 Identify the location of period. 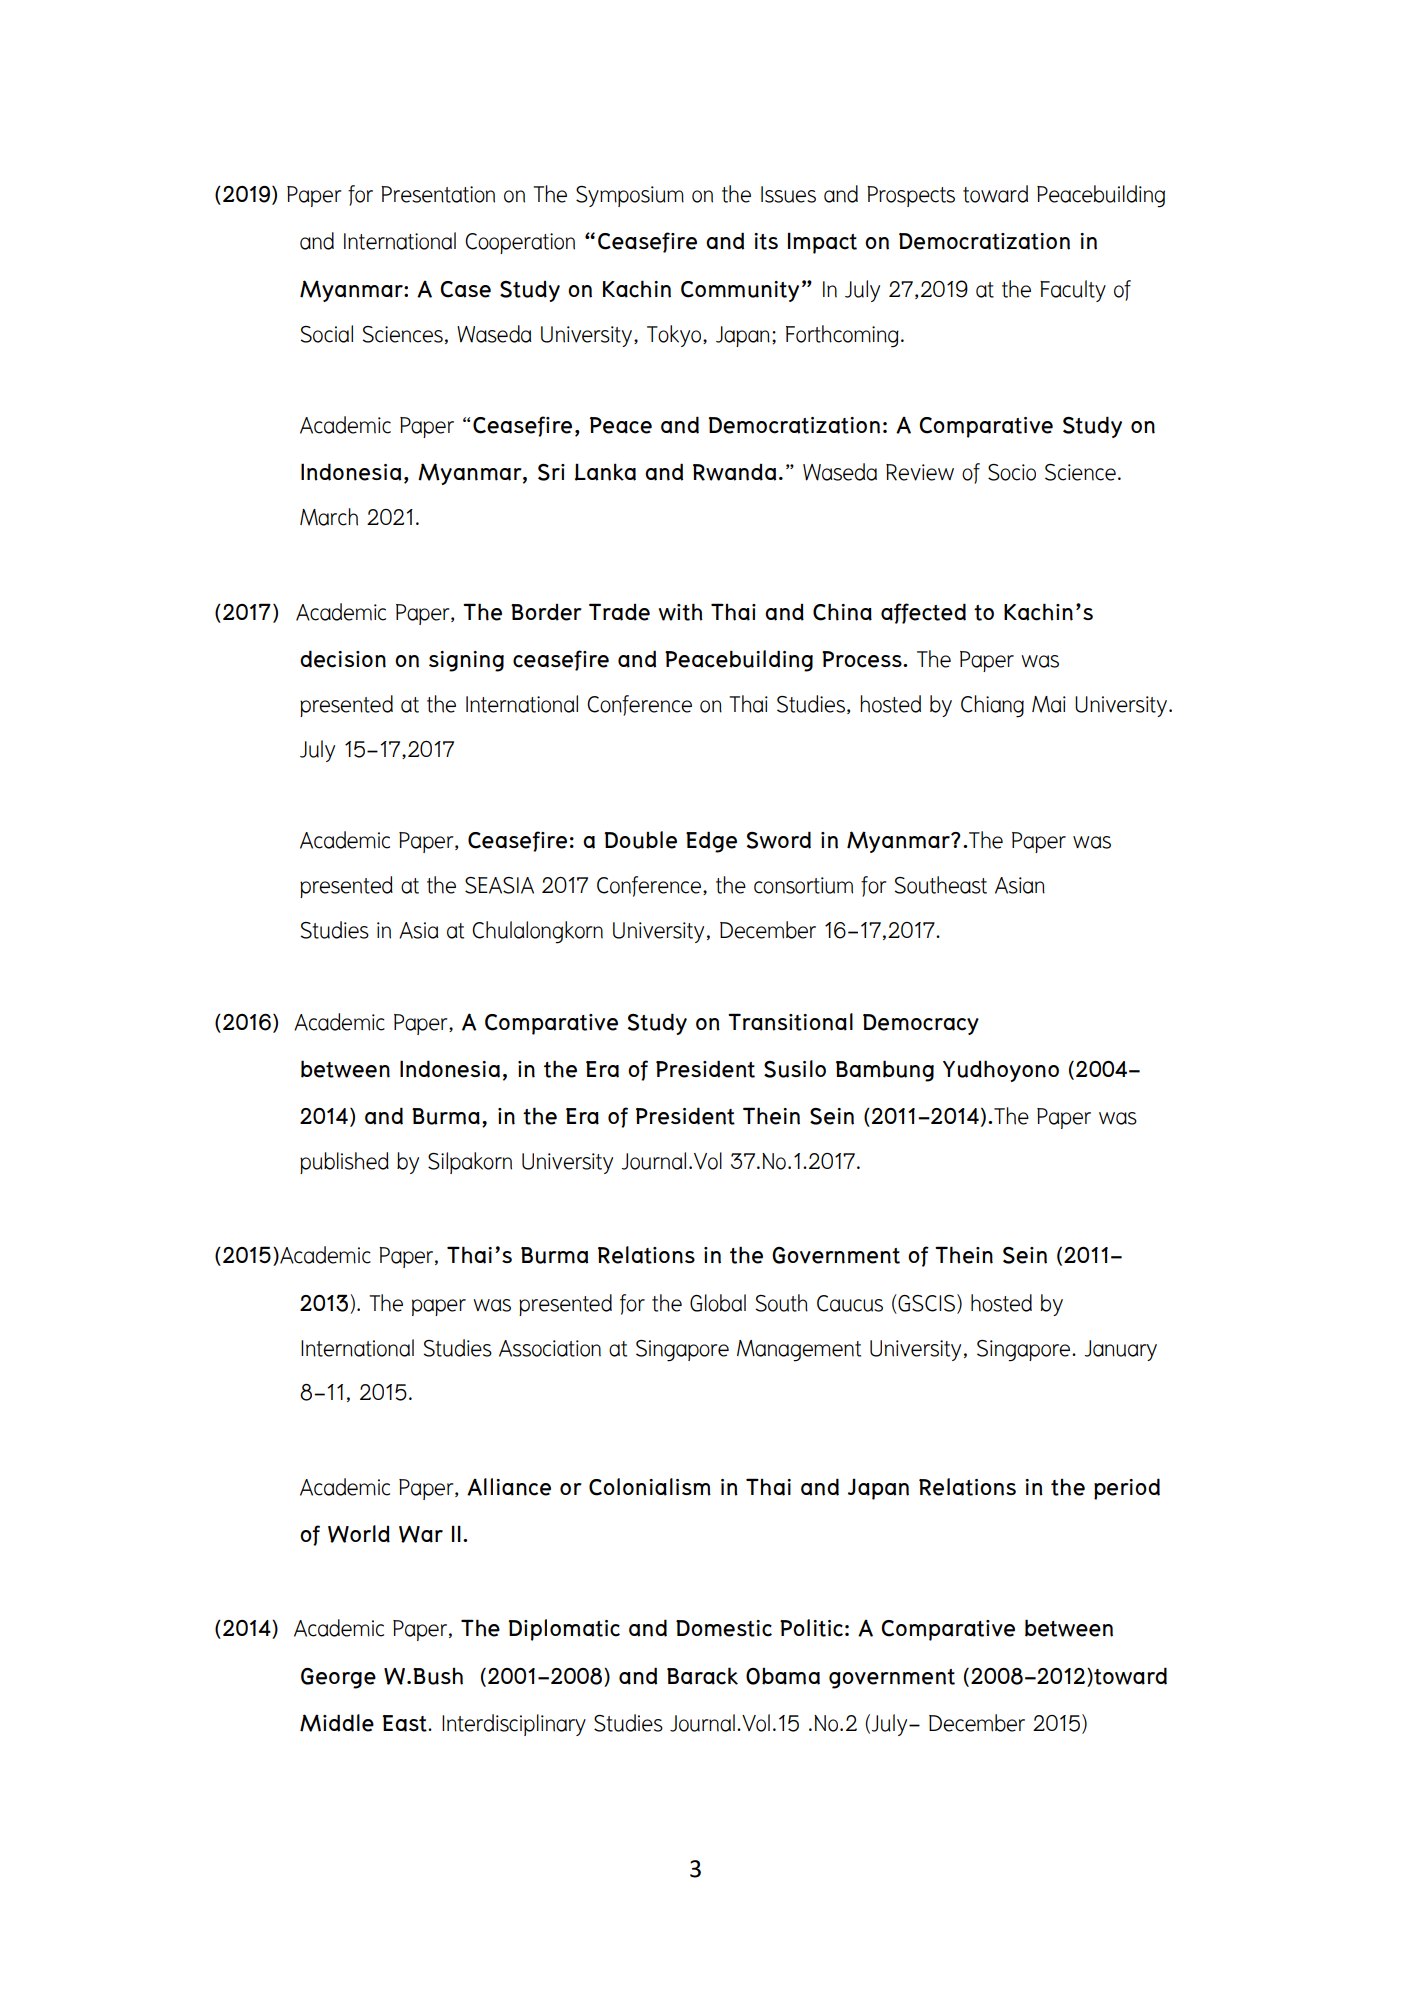
(1127, 1489).
